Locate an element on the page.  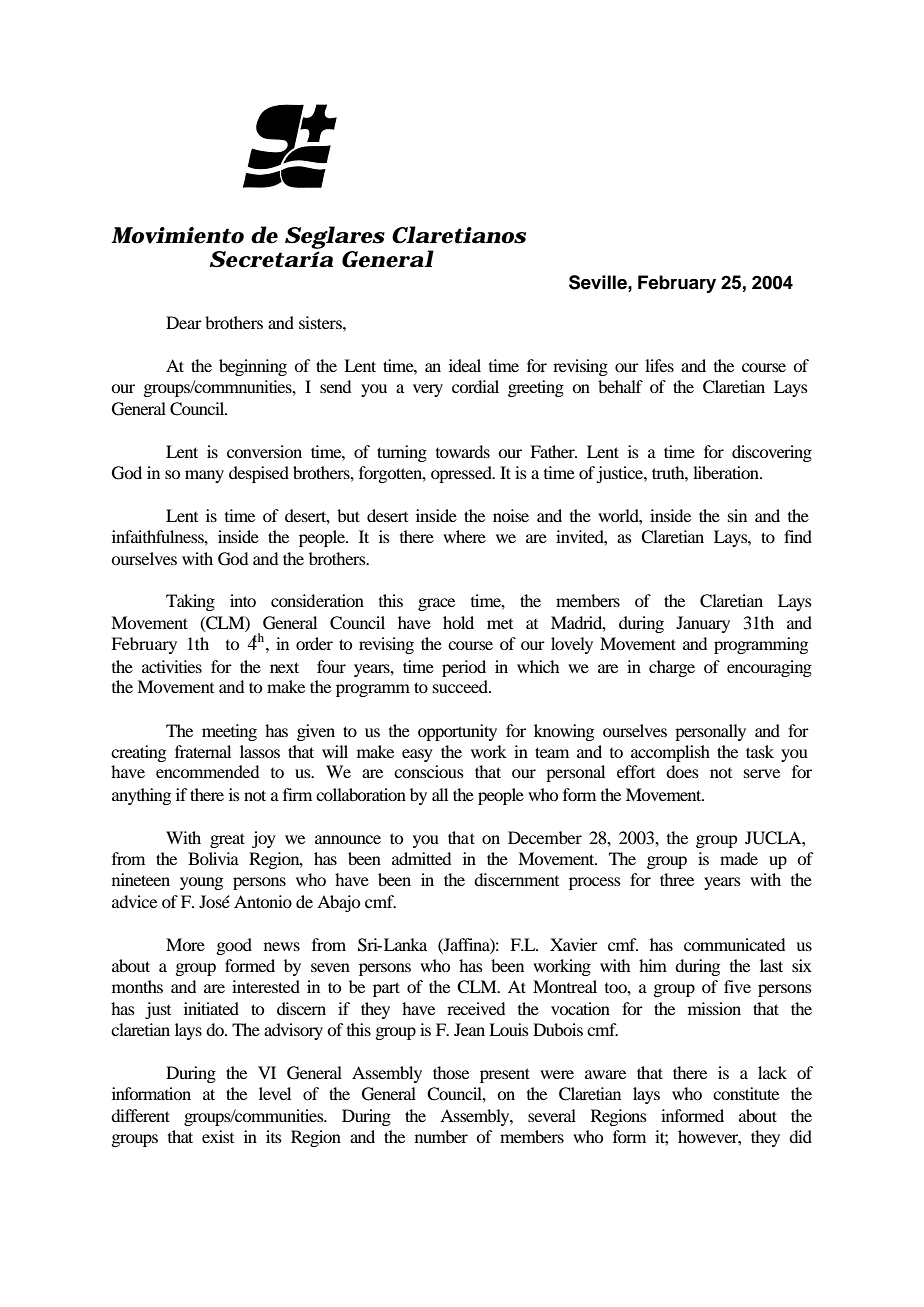
young is located at coordinates (201, 883).
